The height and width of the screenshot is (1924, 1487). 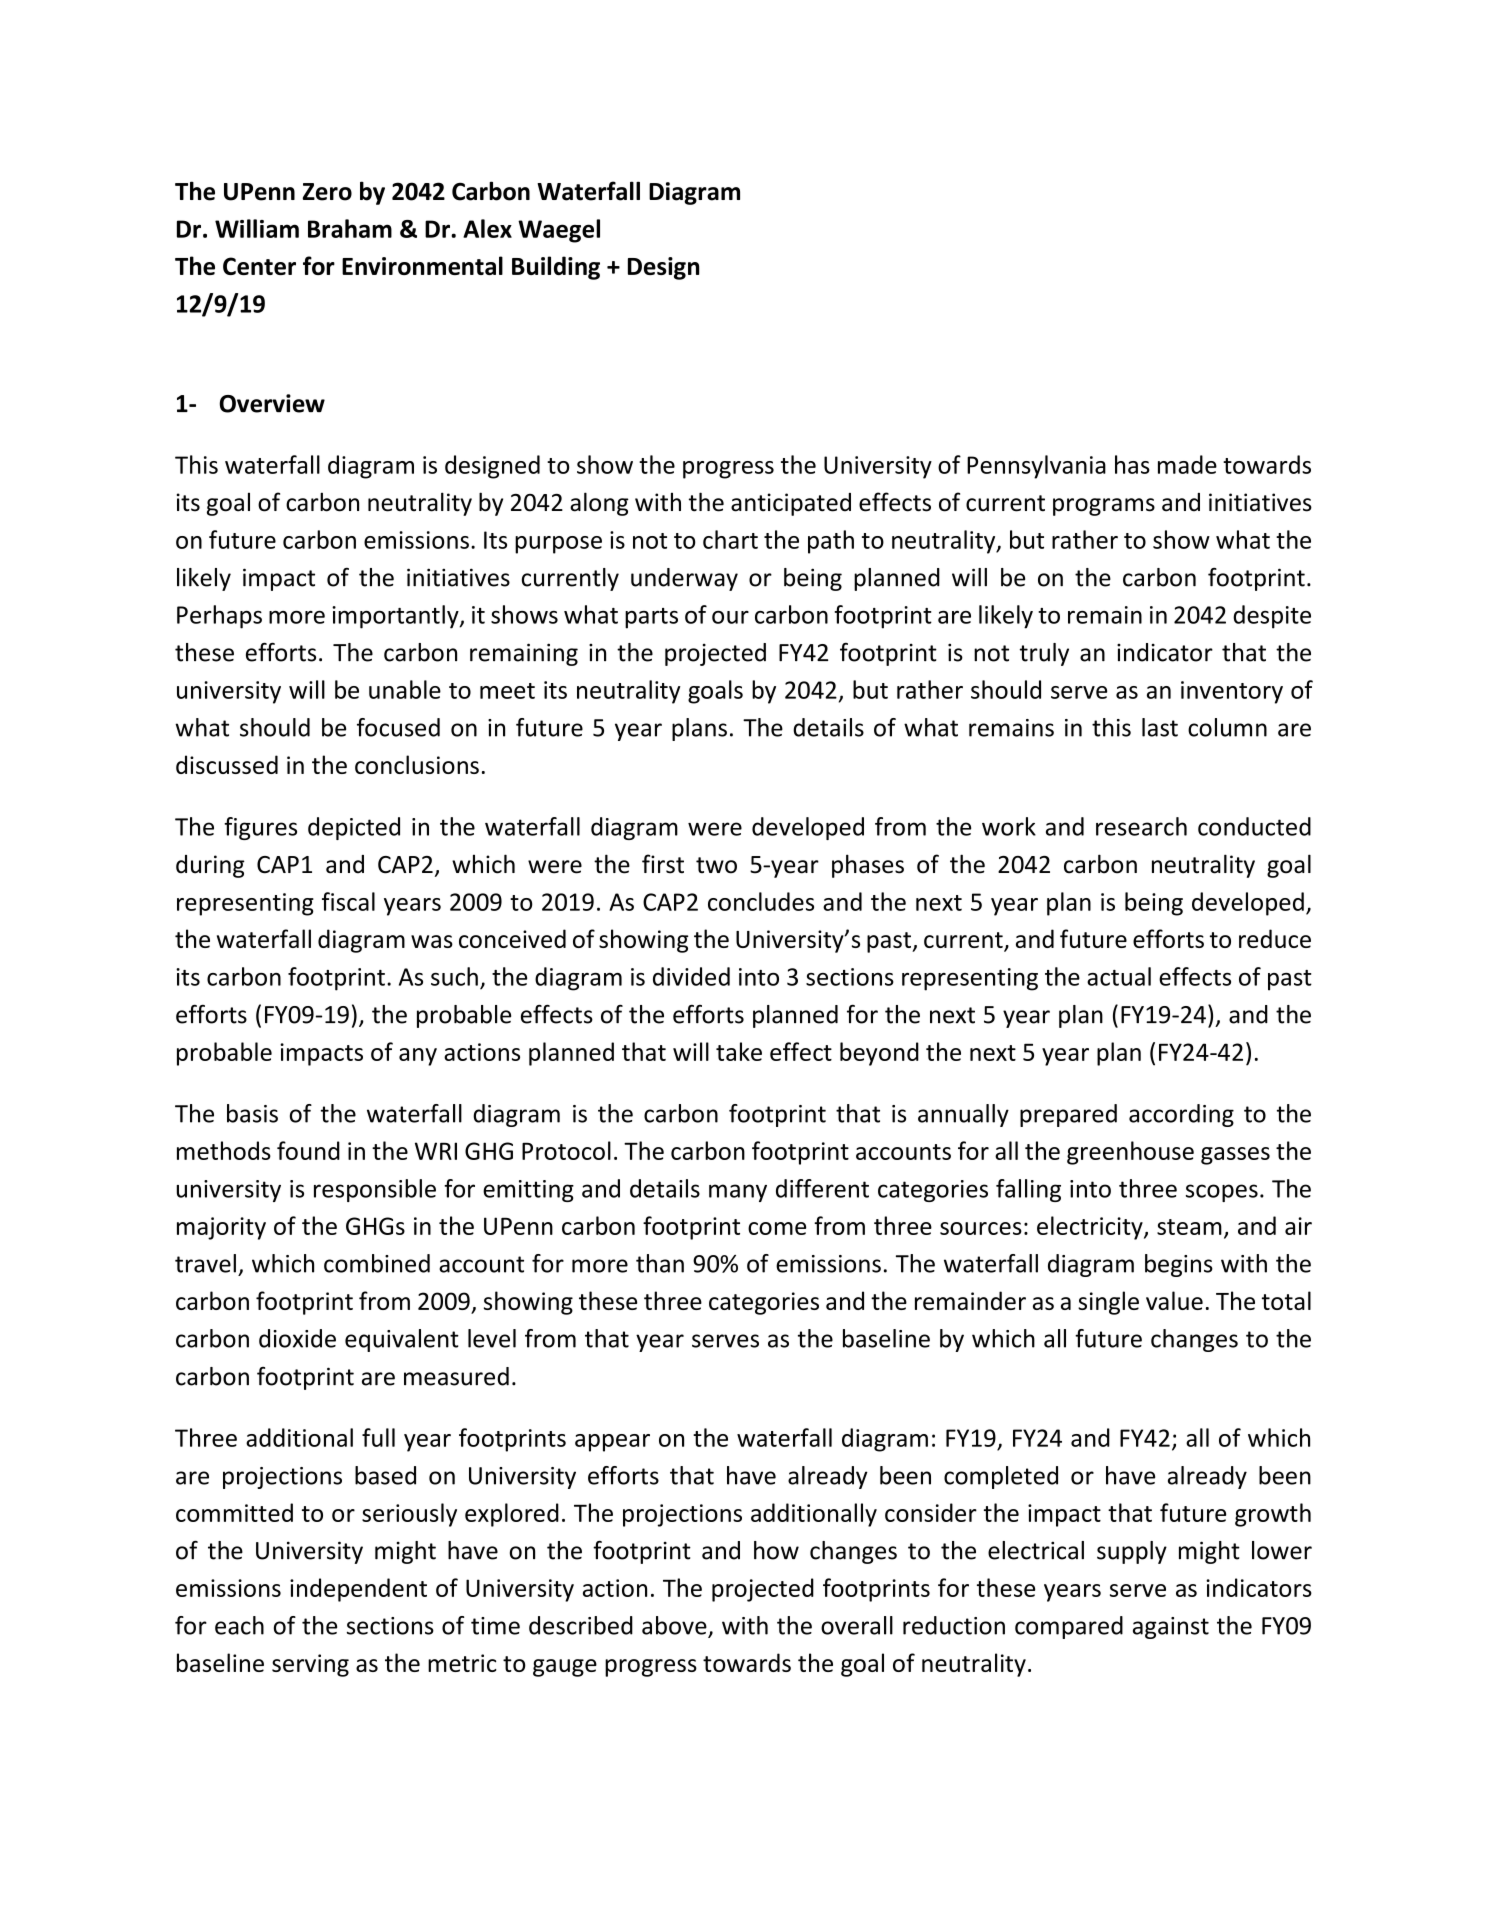 I want to click on according, so click(x=1181, y=1115).
